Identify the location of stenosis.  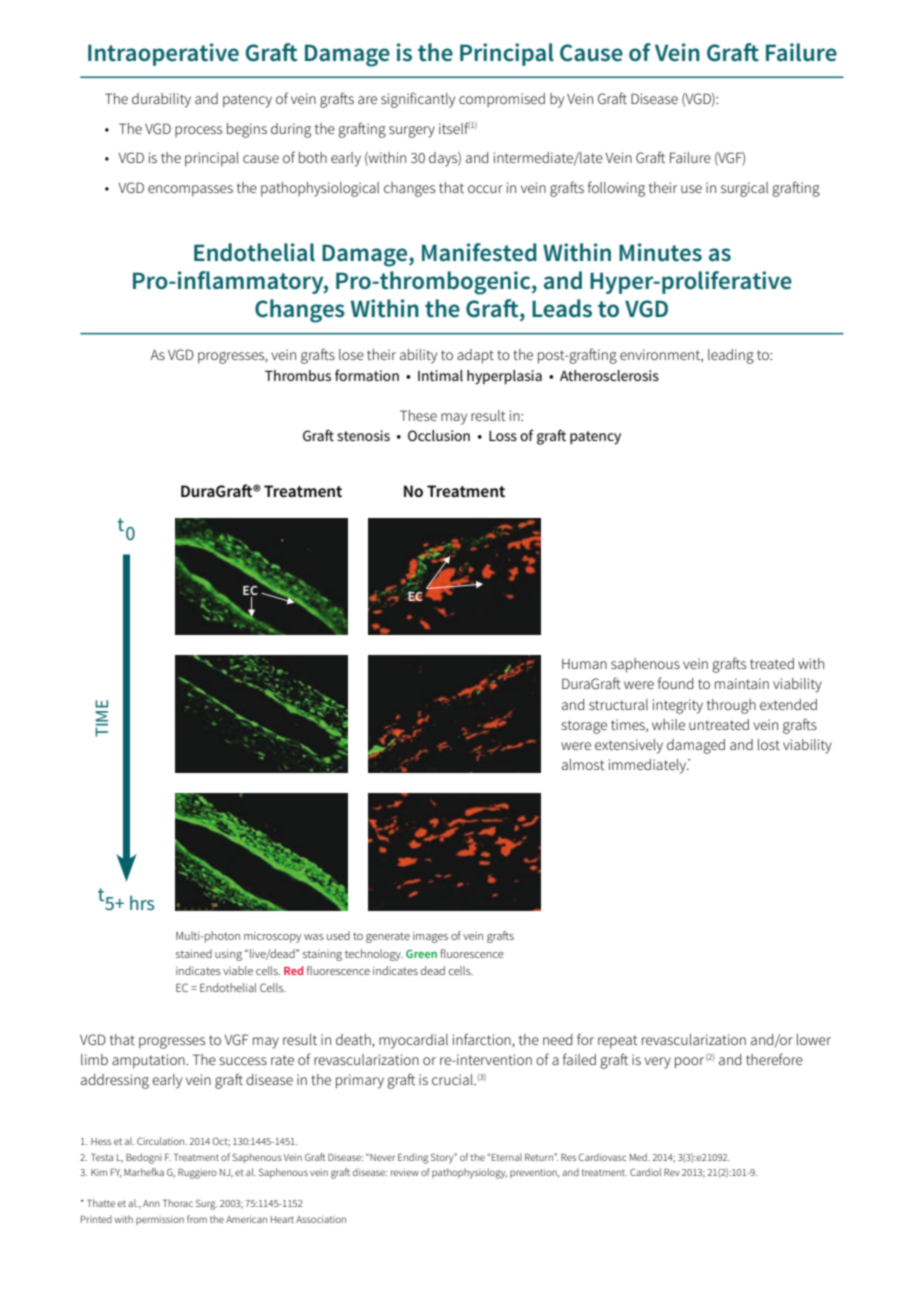
(363, 435).
